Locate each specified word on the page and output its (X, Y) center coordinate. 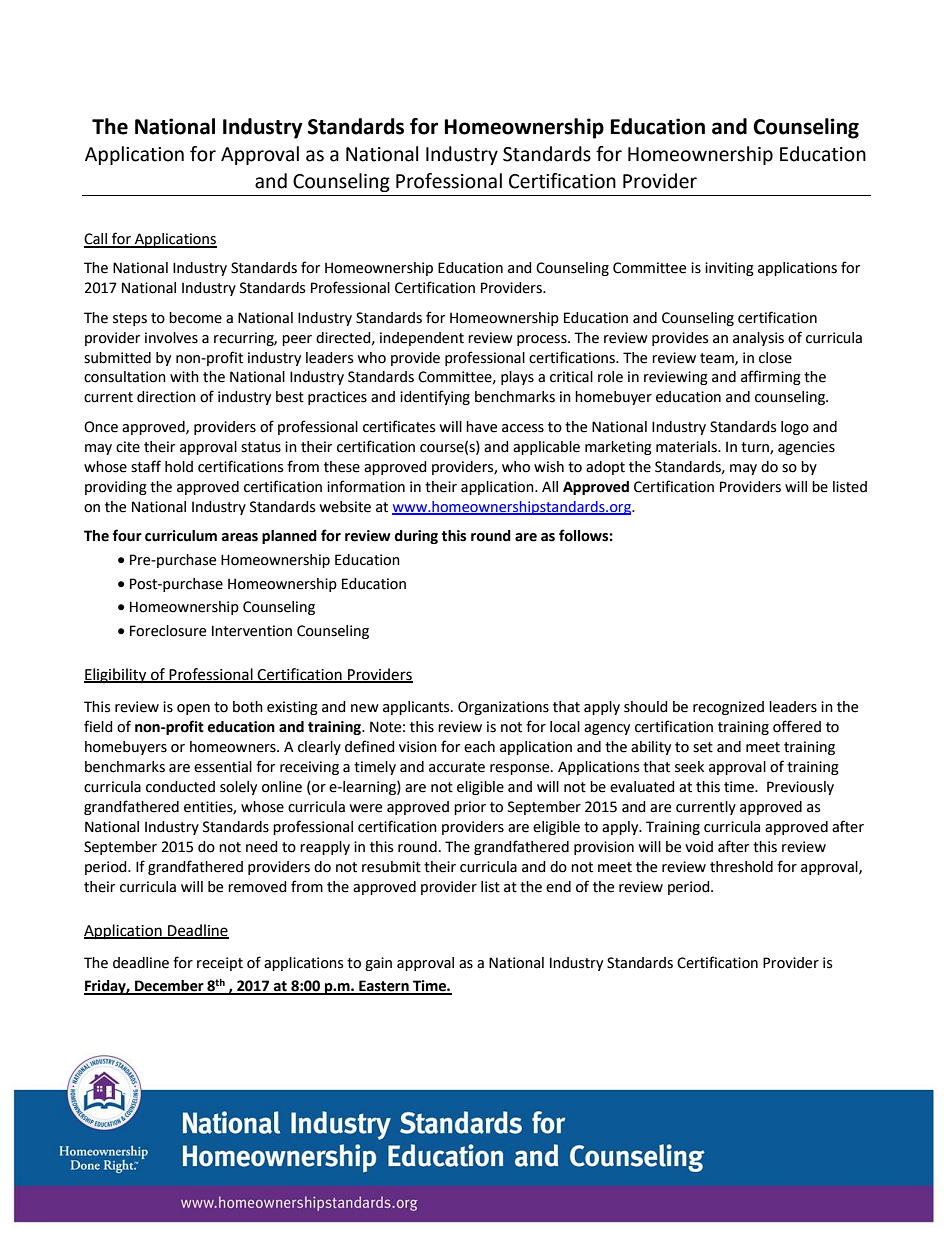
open (193, 709)
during (416, 537)
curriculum (181, 536)
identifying (435, 397)
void (699, 847)
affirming (771, 377)
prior (470, 808)
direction (166, 397)
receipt (220, 964)
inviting (729, 269)
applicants (417, 708)
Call (96, 240)
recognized (728, 708)
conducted (180, 787)
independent (422, 339)
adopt (605, 468)
